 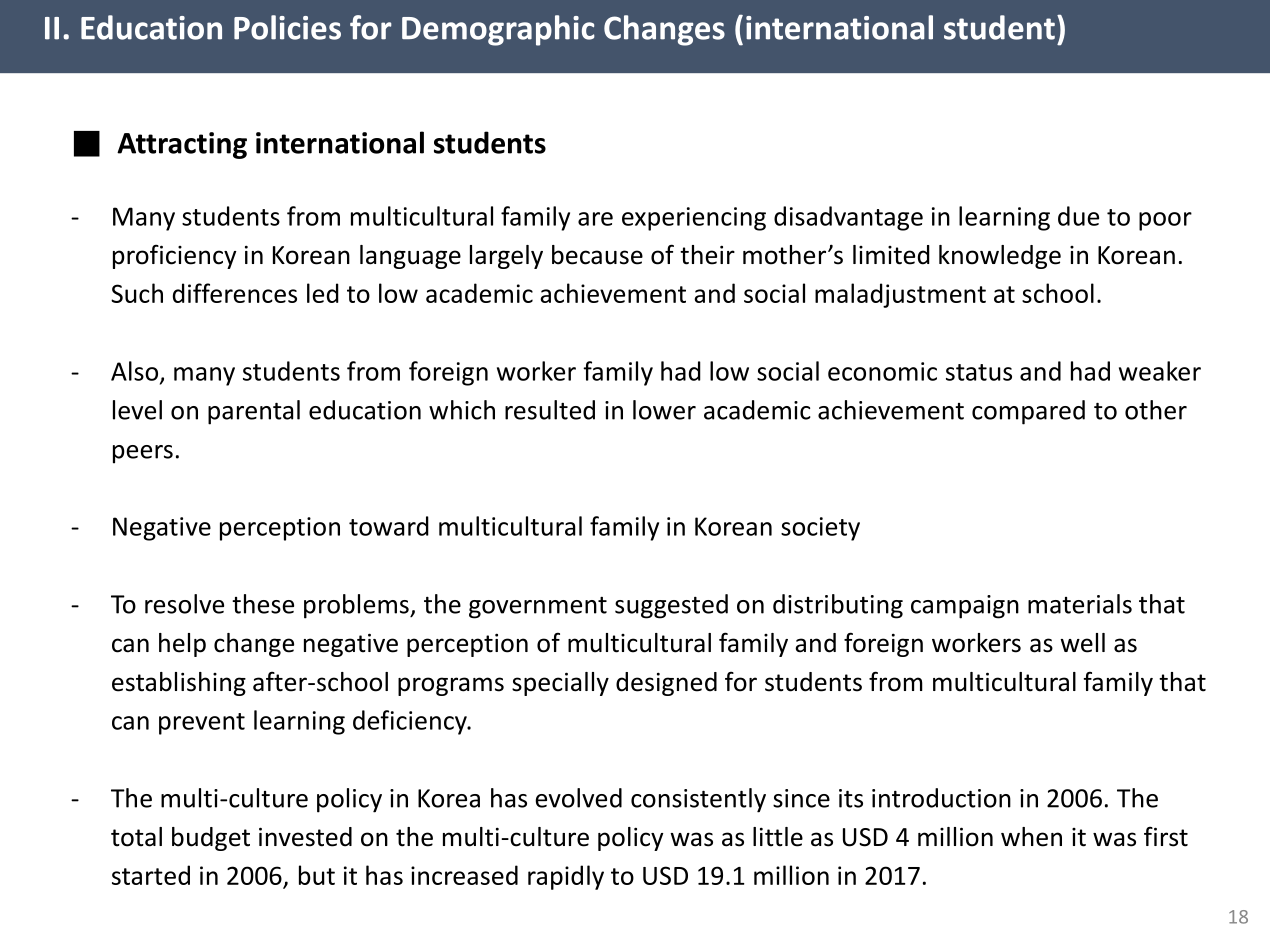 I want to click on compared, so click(x=1028, y=412).
